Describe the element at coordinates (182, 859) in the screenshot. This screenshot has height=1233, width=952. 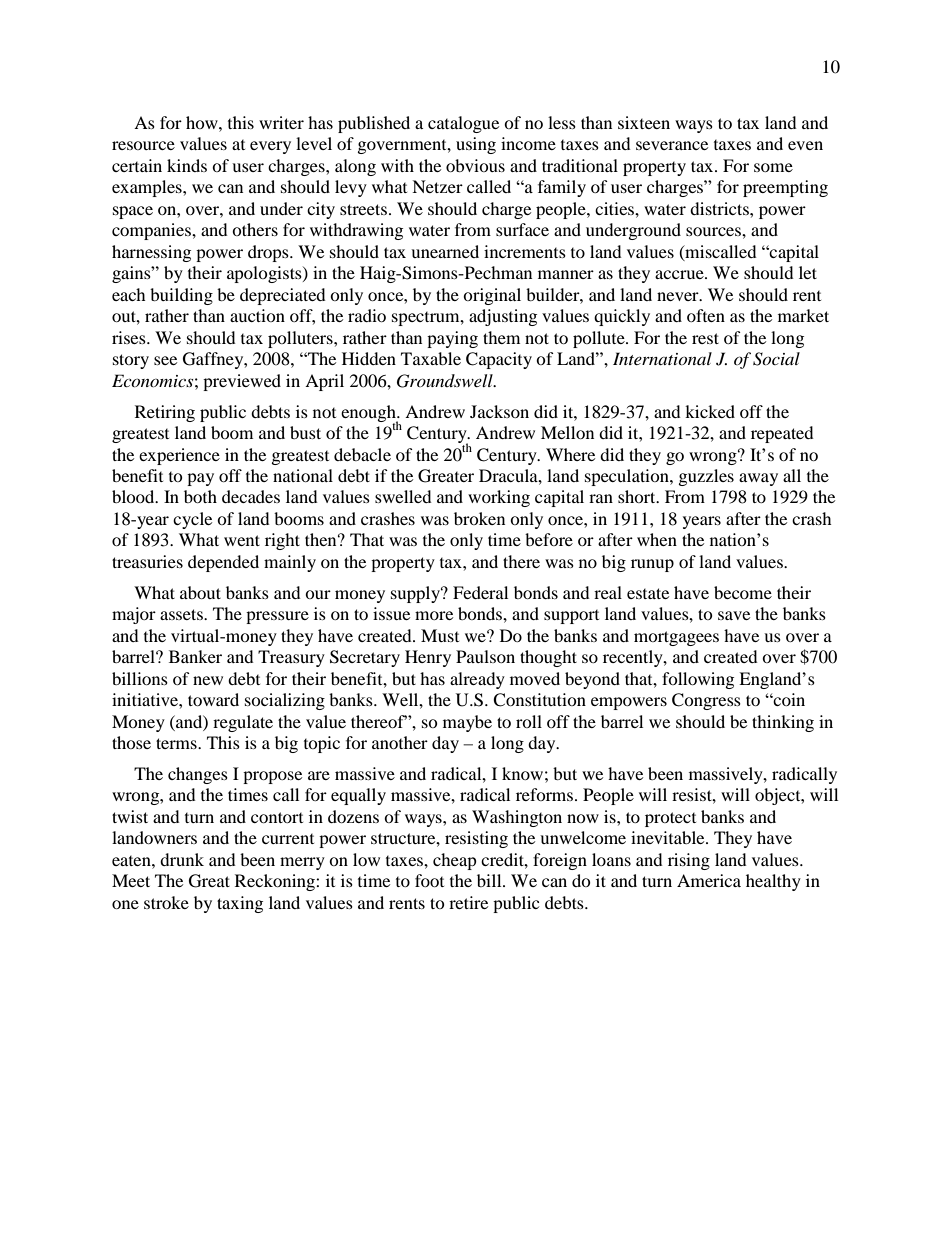
I see `drunk` at that location.
